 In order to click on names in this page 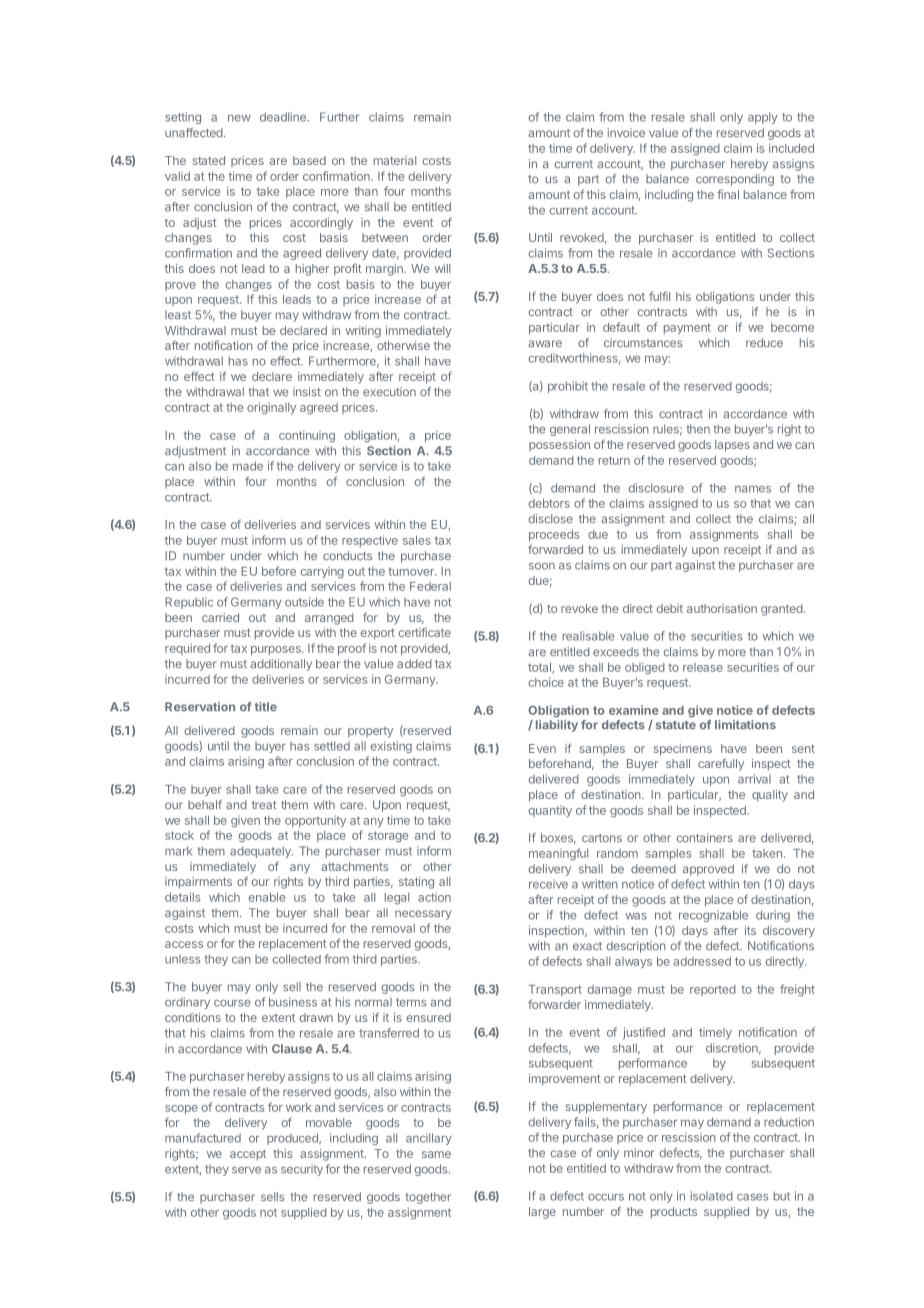, I will do `click(753, 489)`.
